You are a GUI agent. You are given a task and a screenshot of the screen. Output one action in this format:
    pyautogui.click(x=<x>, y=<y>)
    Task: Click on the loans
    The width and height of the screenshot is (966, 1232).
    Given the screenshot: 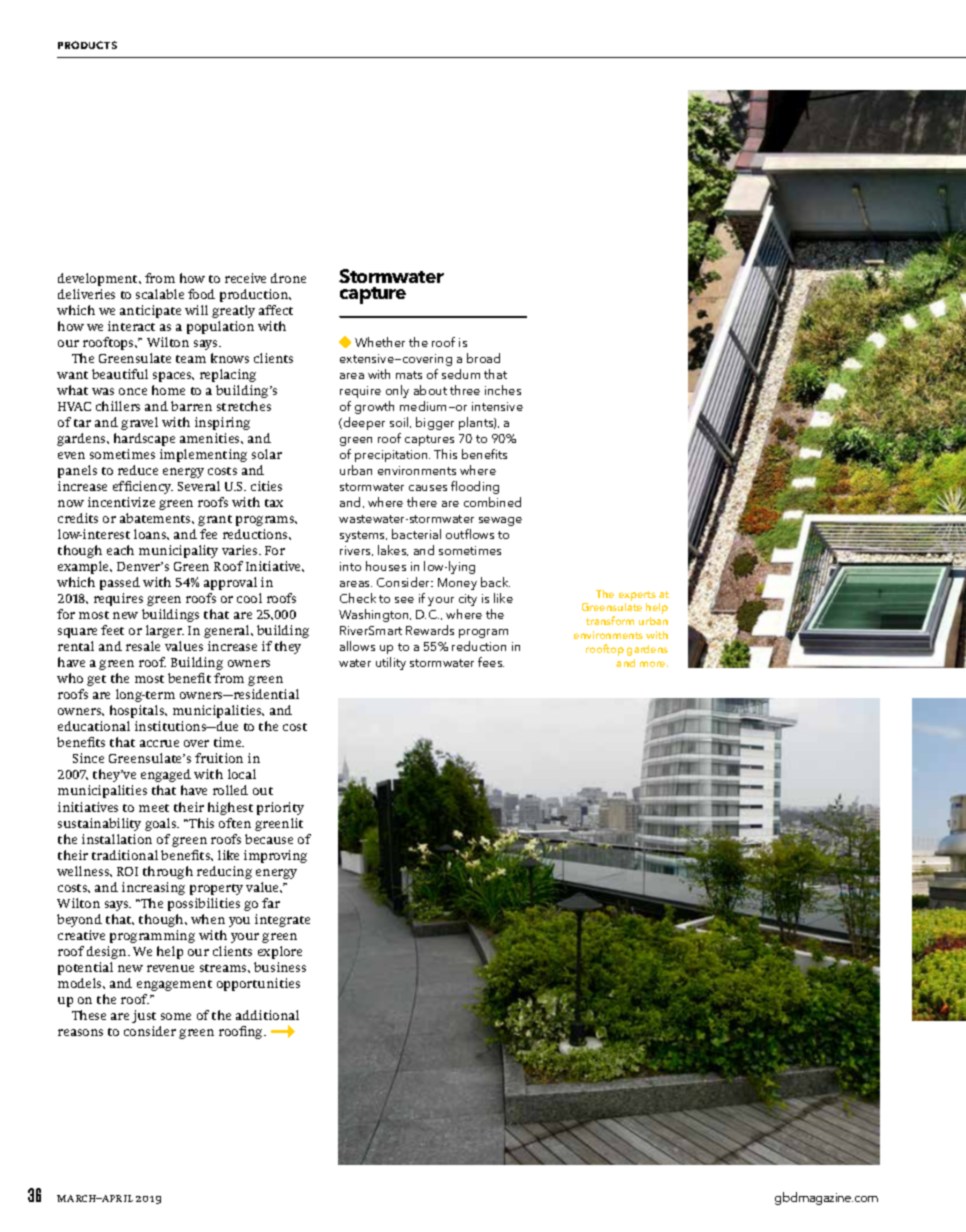 What is the action you would take?
    pyautogui.click(x=151, y=534)
